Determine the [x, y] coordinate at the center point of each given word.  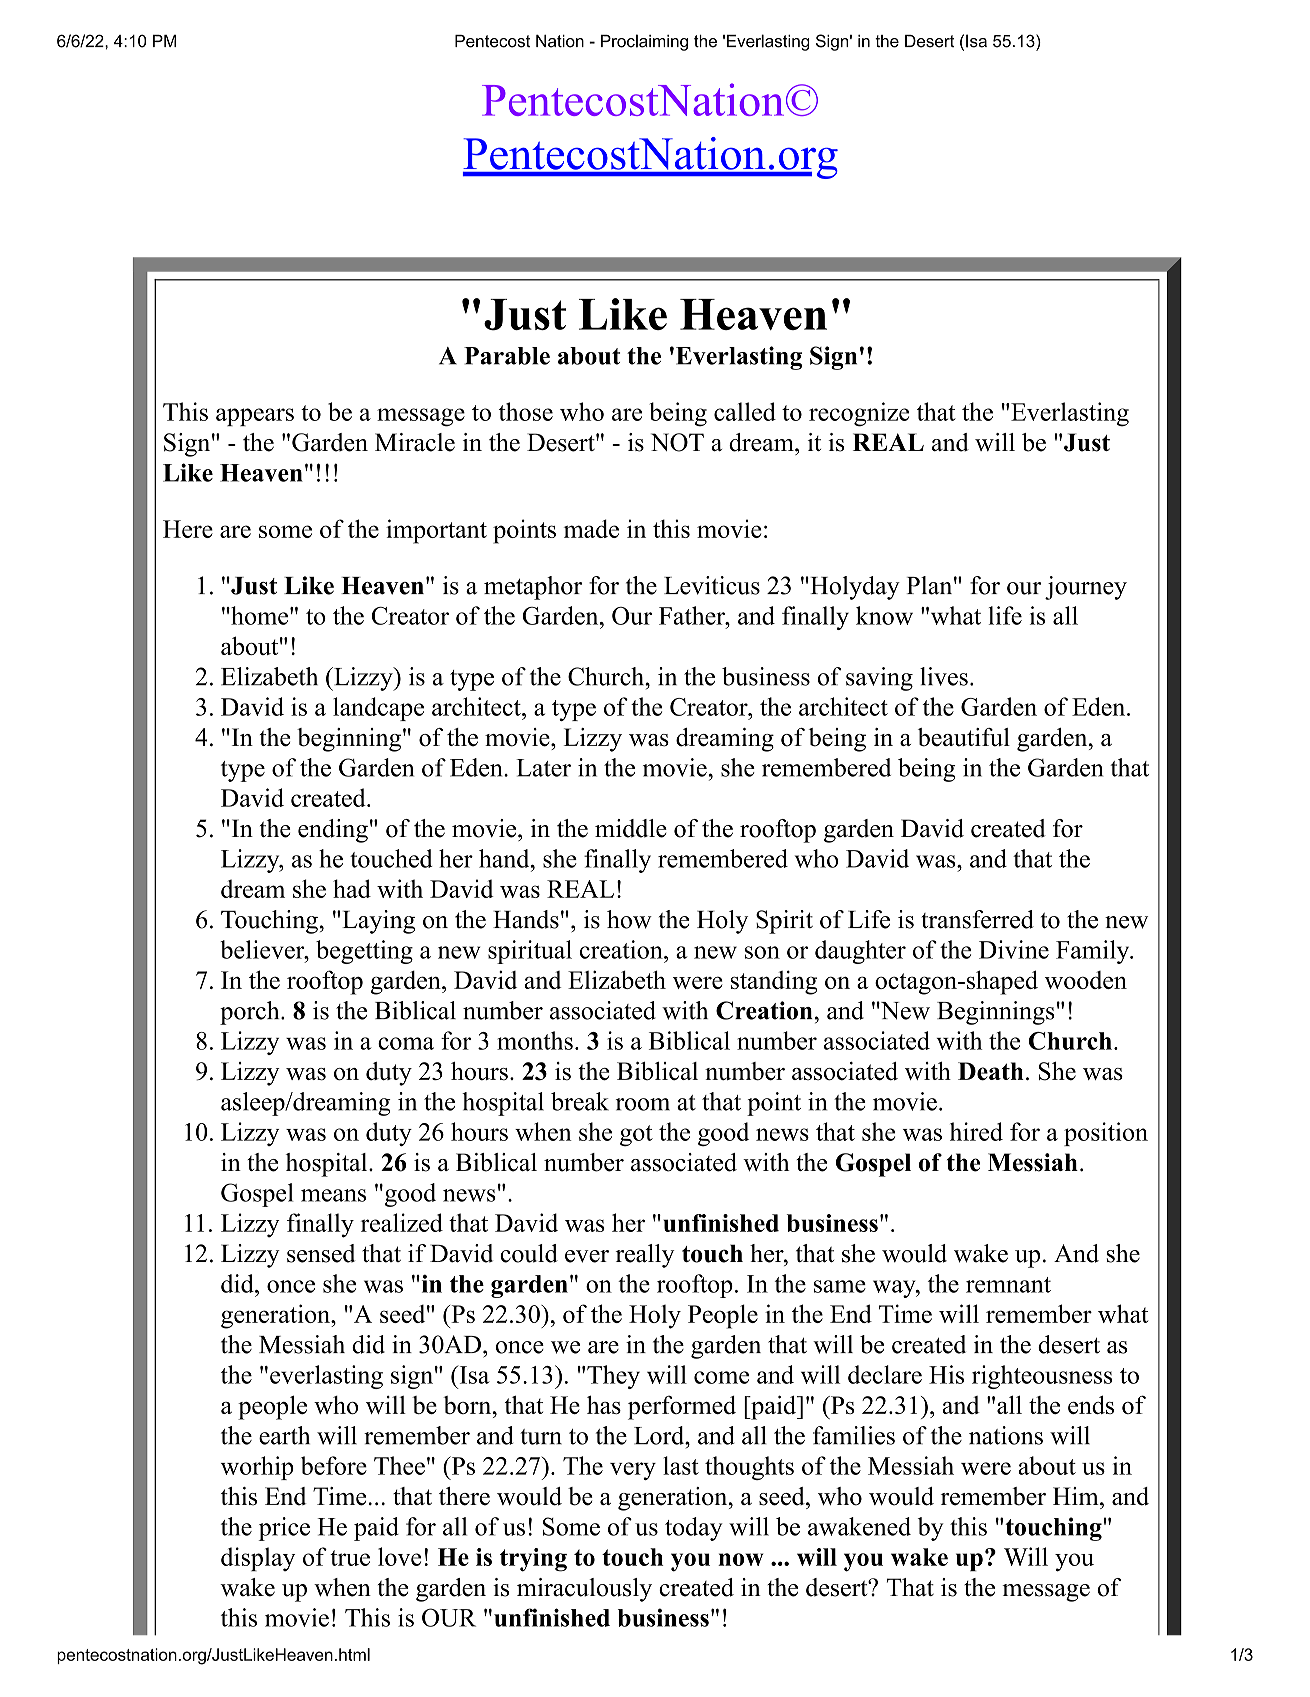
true [350, 1558]
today [694, 1529]
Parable [507, 356]
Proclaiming [644, 42]
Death [991, 1071]
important [436, 531]
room [643, 1104]
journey [1086, 588]
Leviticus [712, 585]
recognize [859, 414]
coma [406, 1043]
